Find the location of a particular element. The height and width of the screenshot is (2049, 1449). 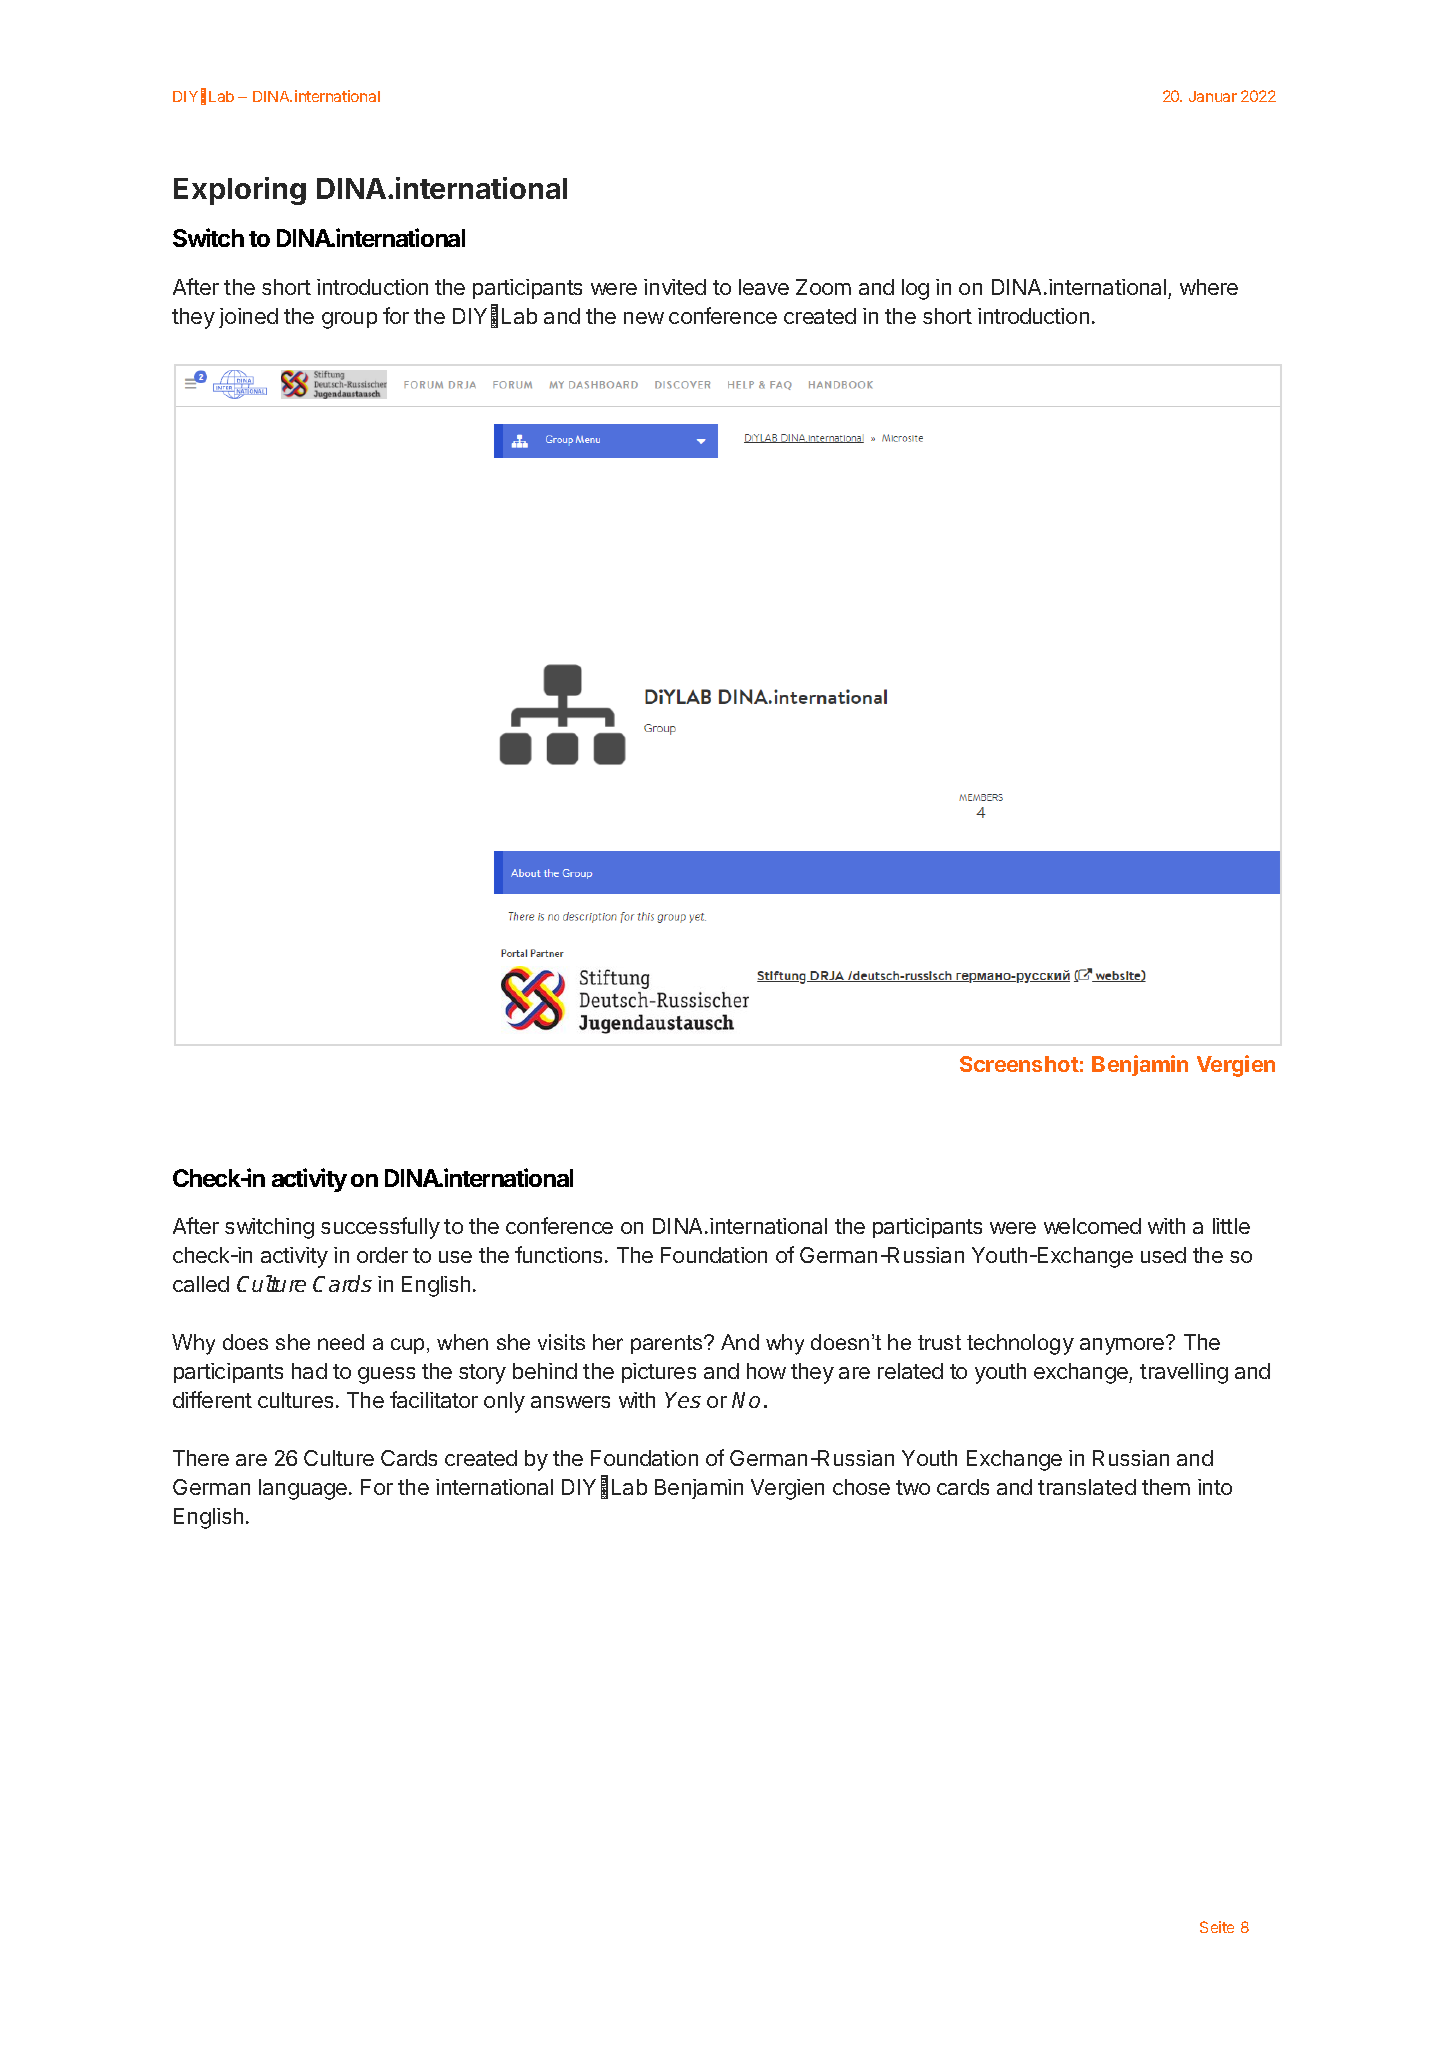

Seite is located at coordinates (1217, 1927).
